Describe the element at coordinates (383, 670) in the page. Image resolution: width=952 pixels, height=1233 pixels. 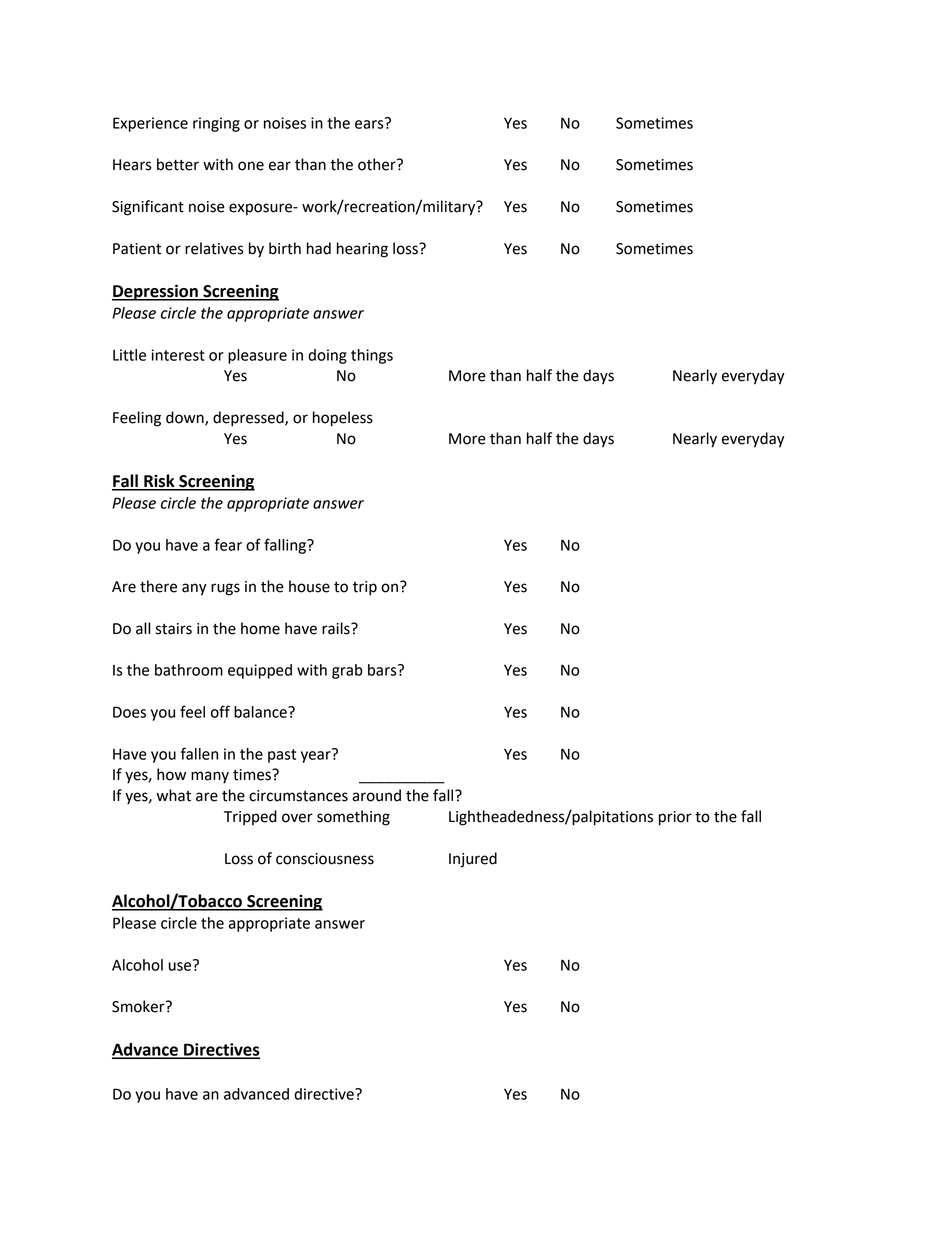
I see `bars` at that location.
